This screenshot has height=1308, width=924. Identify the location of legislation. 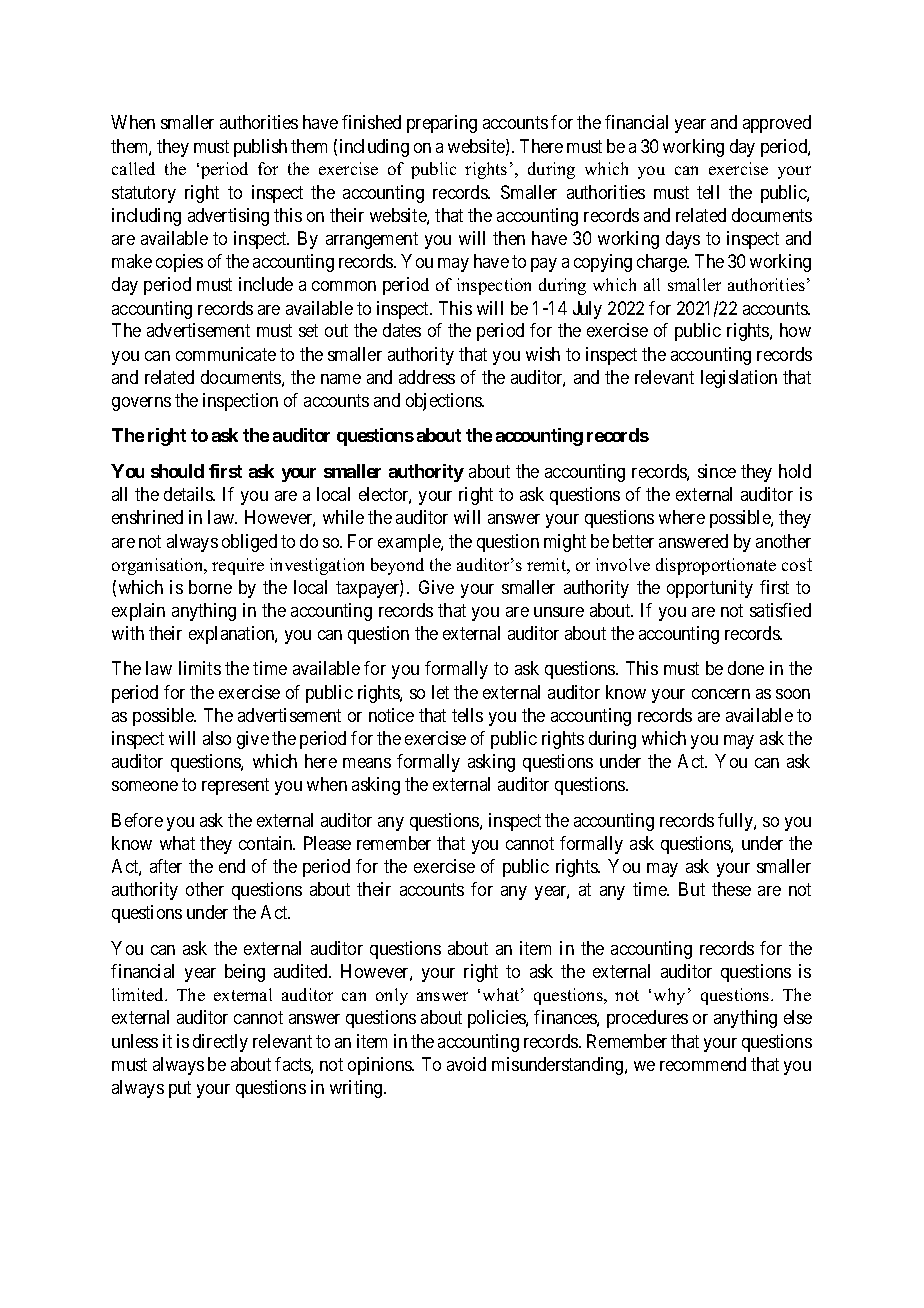
(739, 379).
